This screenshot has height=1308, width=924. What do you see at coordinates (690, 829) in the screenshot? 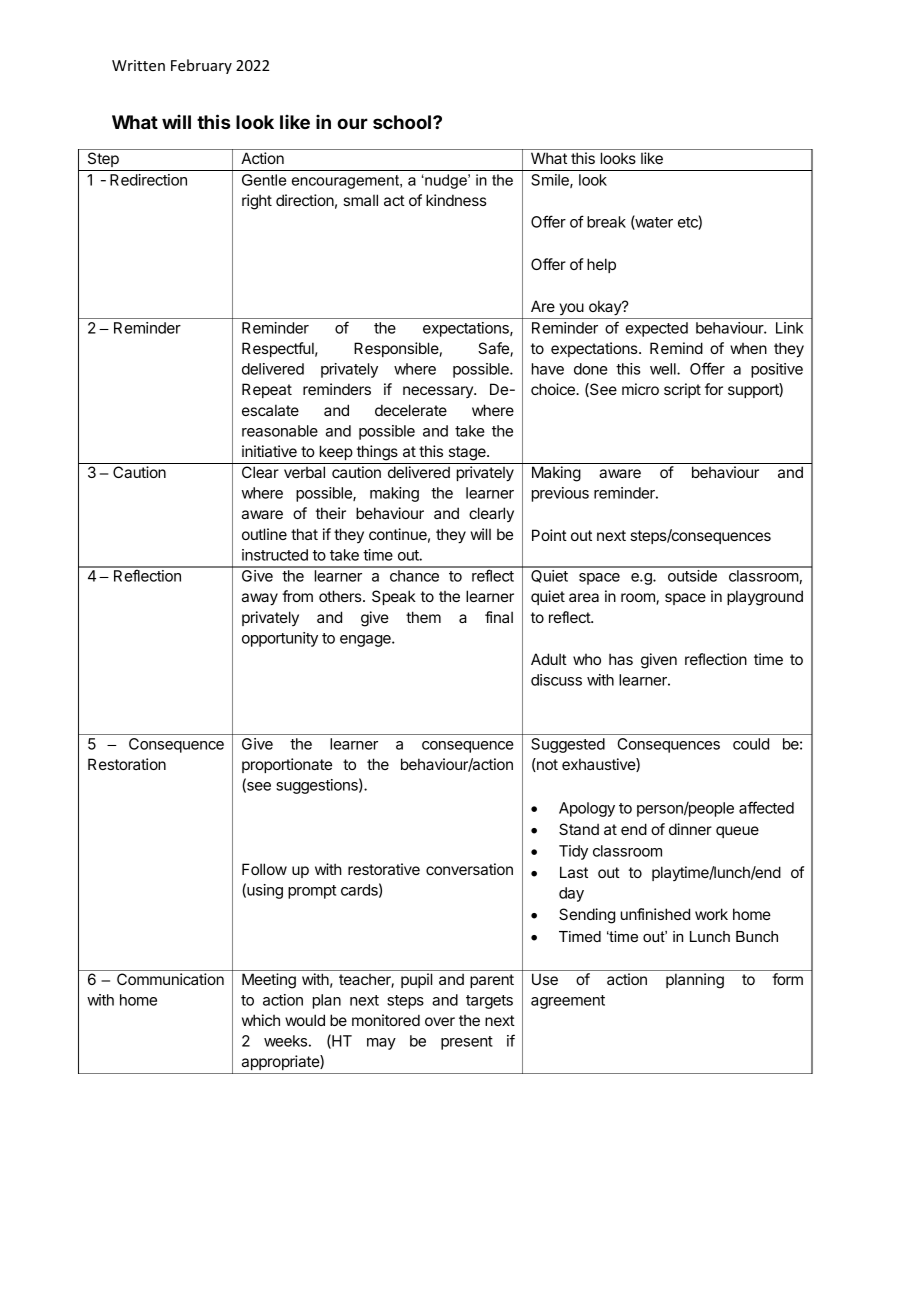
I see `dinner` at bounding box center [690, 829].
